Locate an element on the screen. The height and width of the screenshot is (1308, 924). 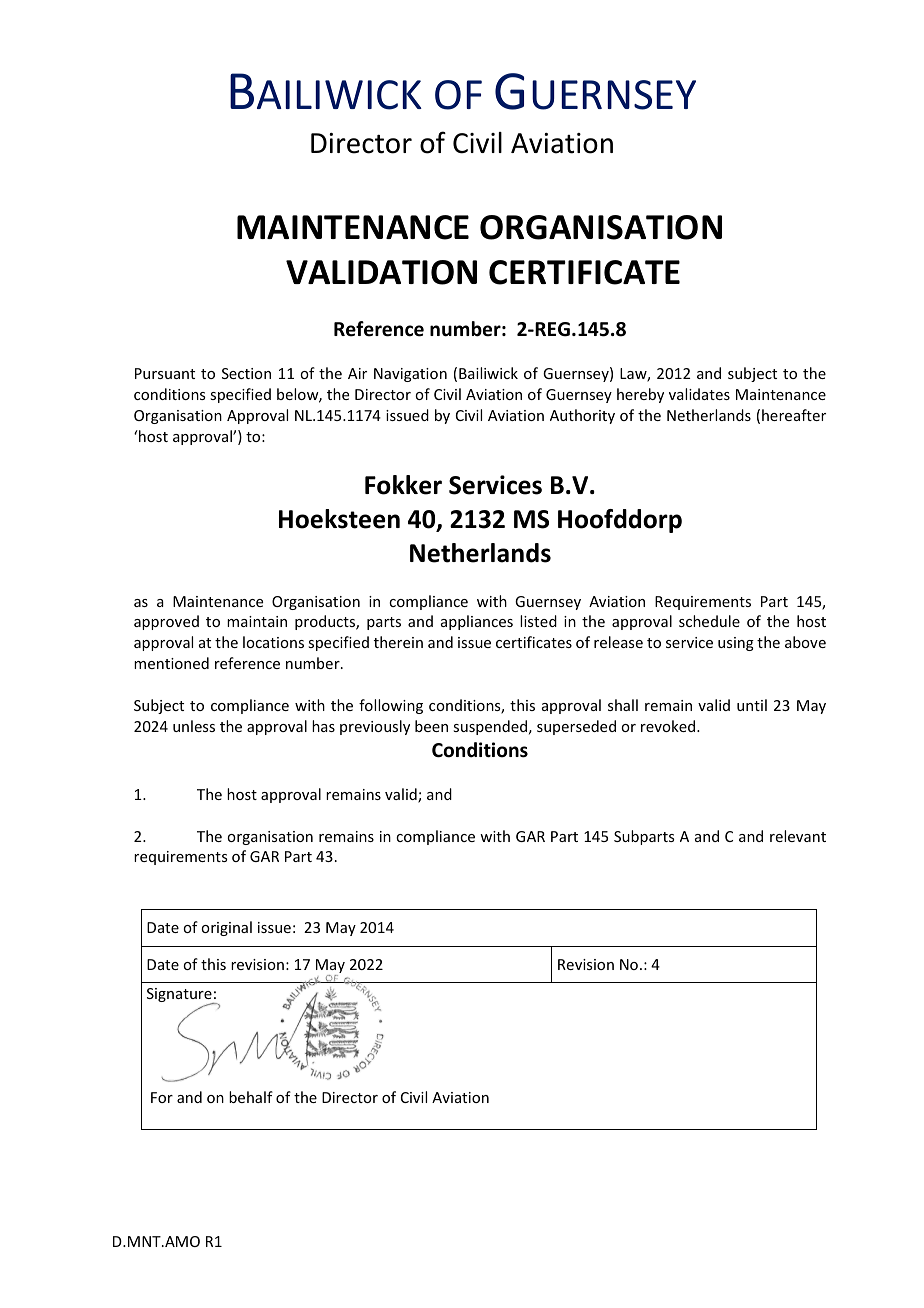
Section is located at coordinates (246, 373).
